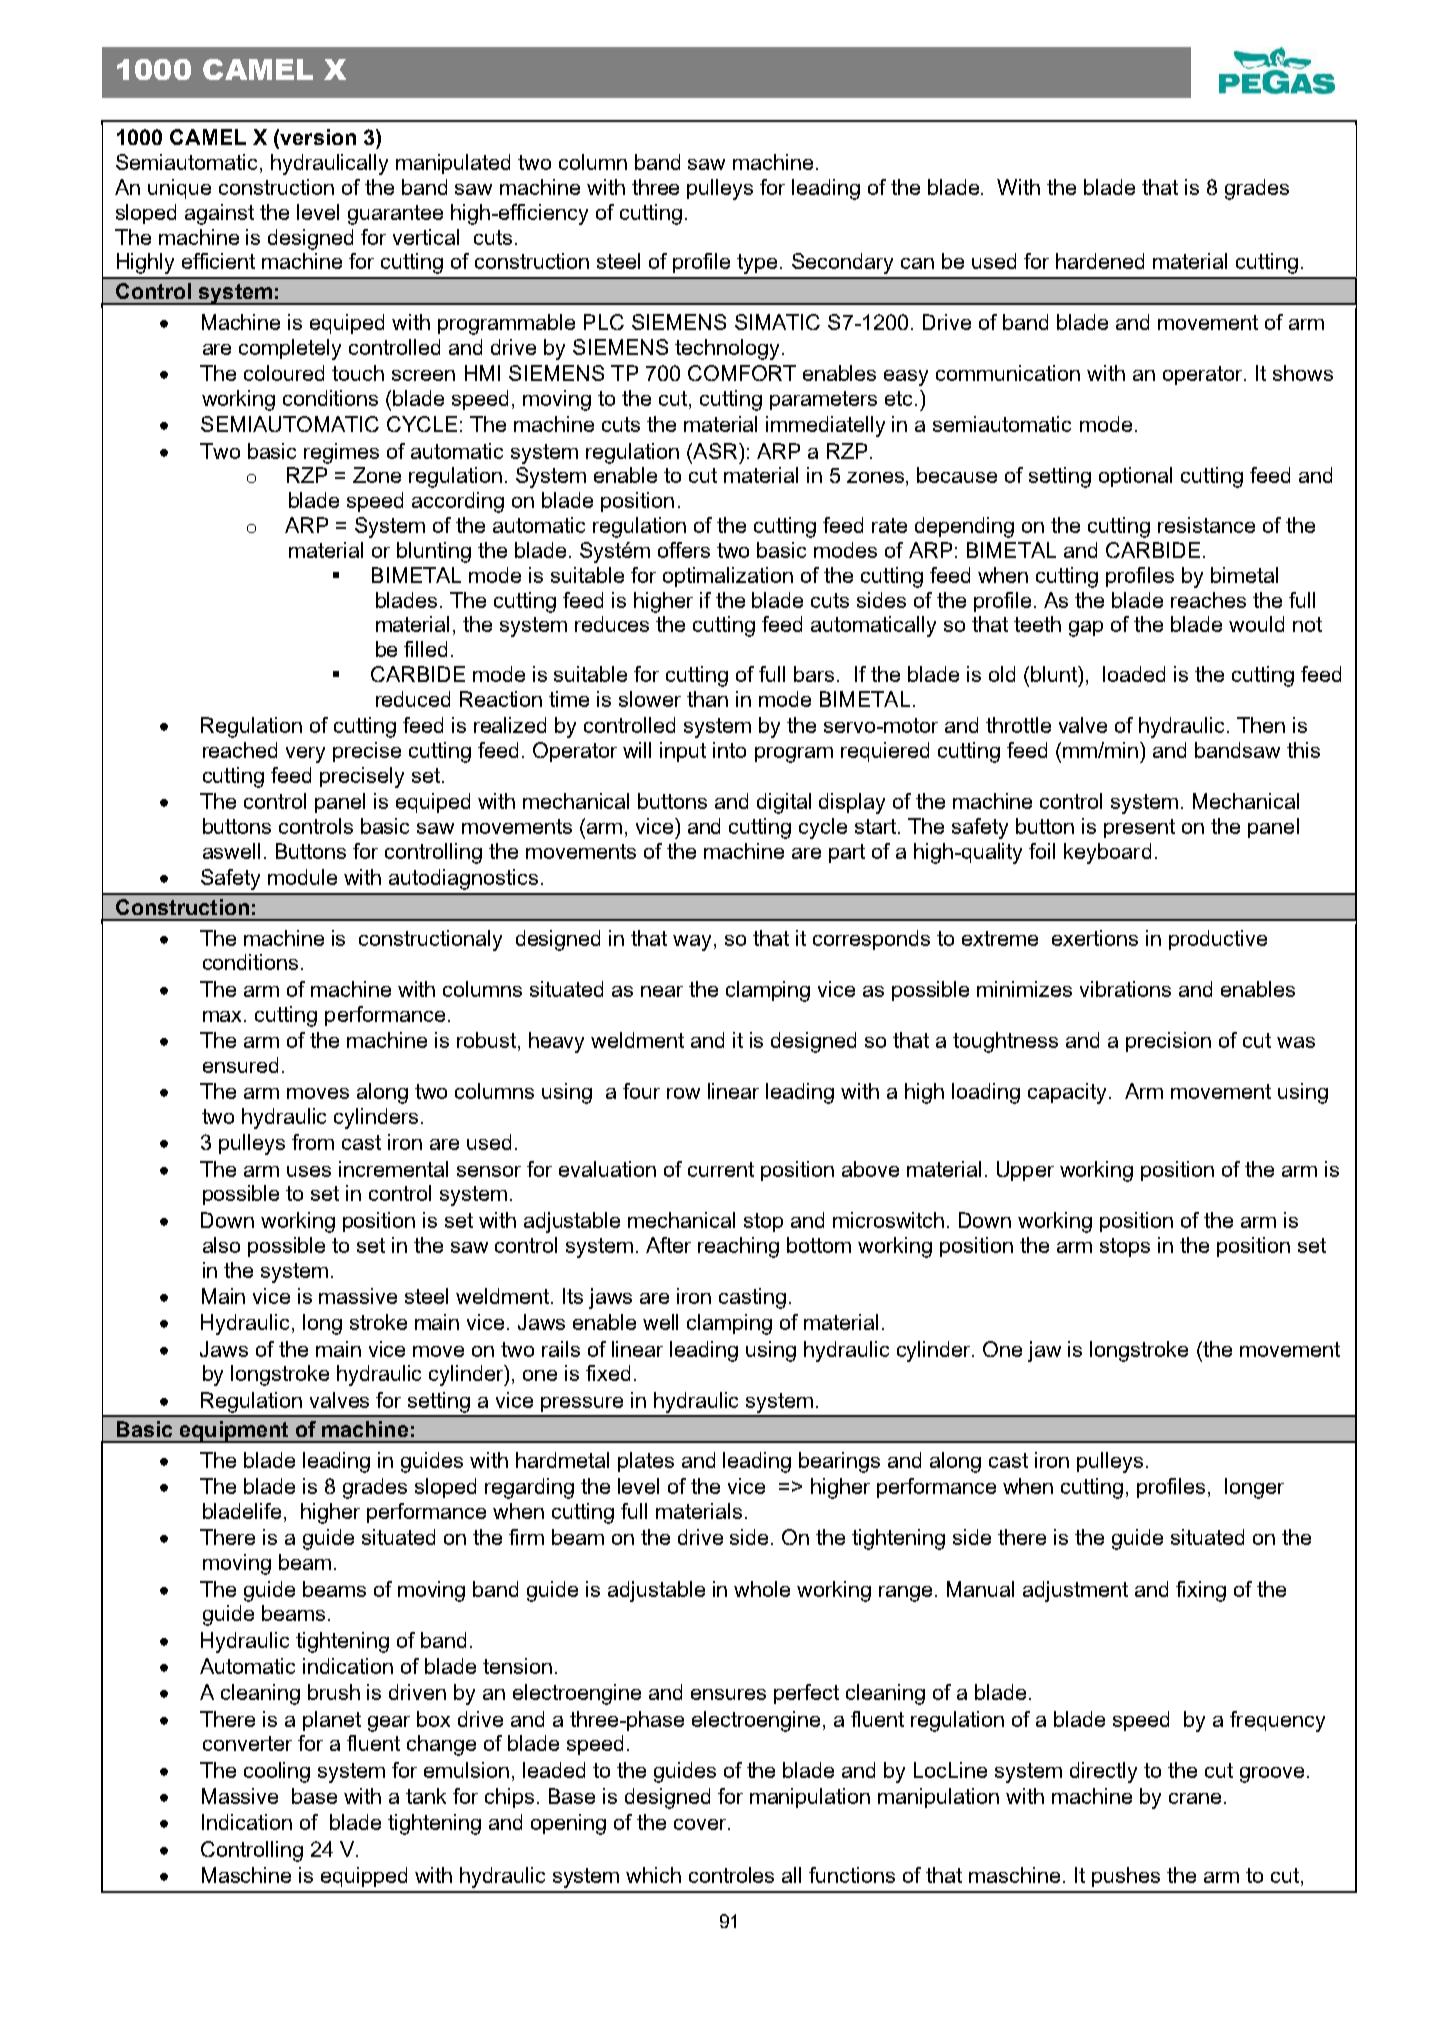 The width and height of the screenshot is (1430, 2022). Describe the element at coordinates (277, 1772) in the screenshot. I see `cooling` at that location.
